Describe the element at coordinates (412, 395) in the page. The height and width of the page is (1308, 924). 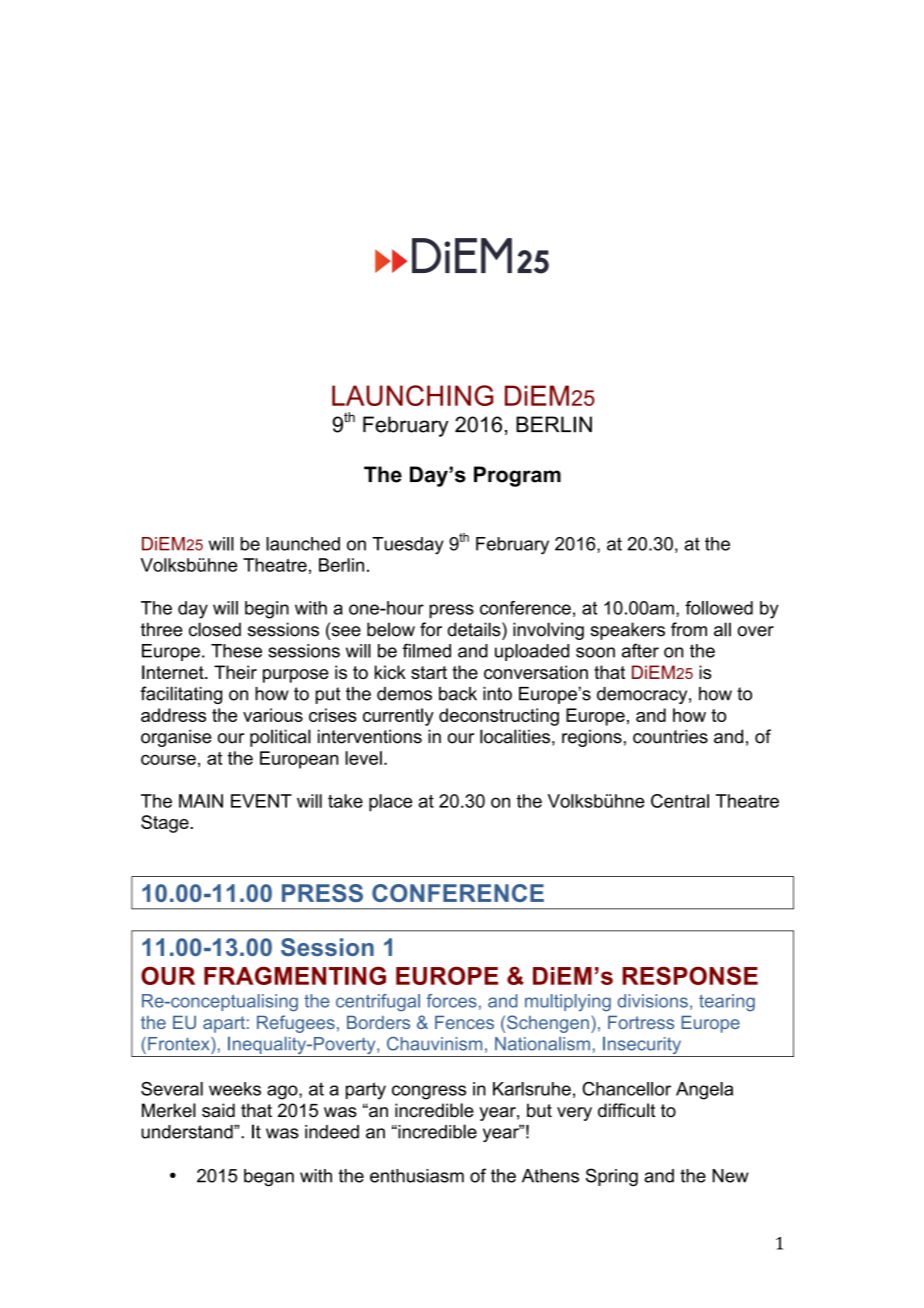
I see `LAUNCHING` at that location.
